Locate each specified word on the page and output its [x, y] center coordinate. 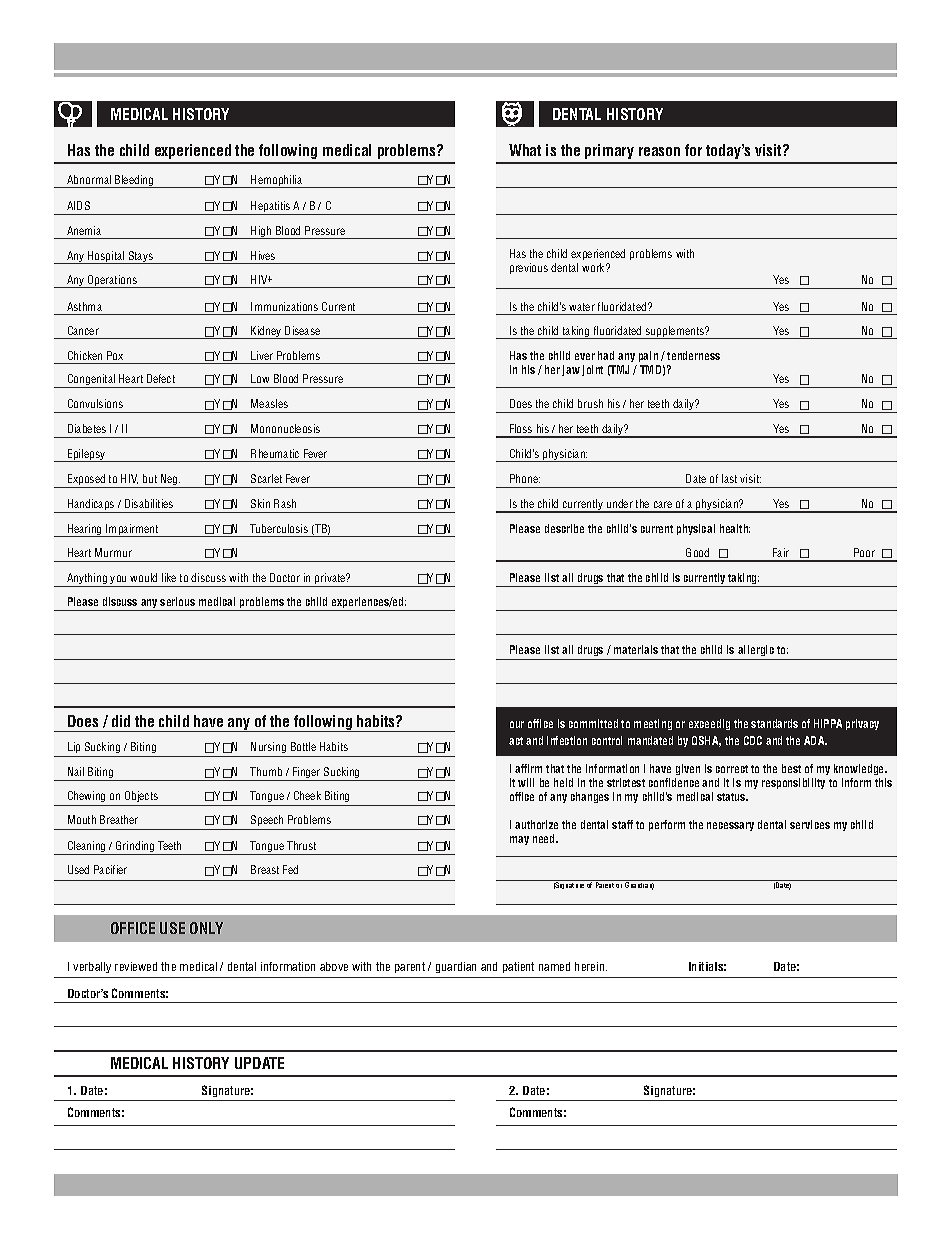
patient [518, 967]
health [735, 528]
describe [564, 528]
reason [659, 151]
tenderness [693, 355]
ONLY [206, 928]
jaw [571, 370]
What [525, 150]
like [169, 577]
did [121, 721]
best [791, 768]
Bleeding [134, 181]
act [516, 741]
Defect [161, 378]
